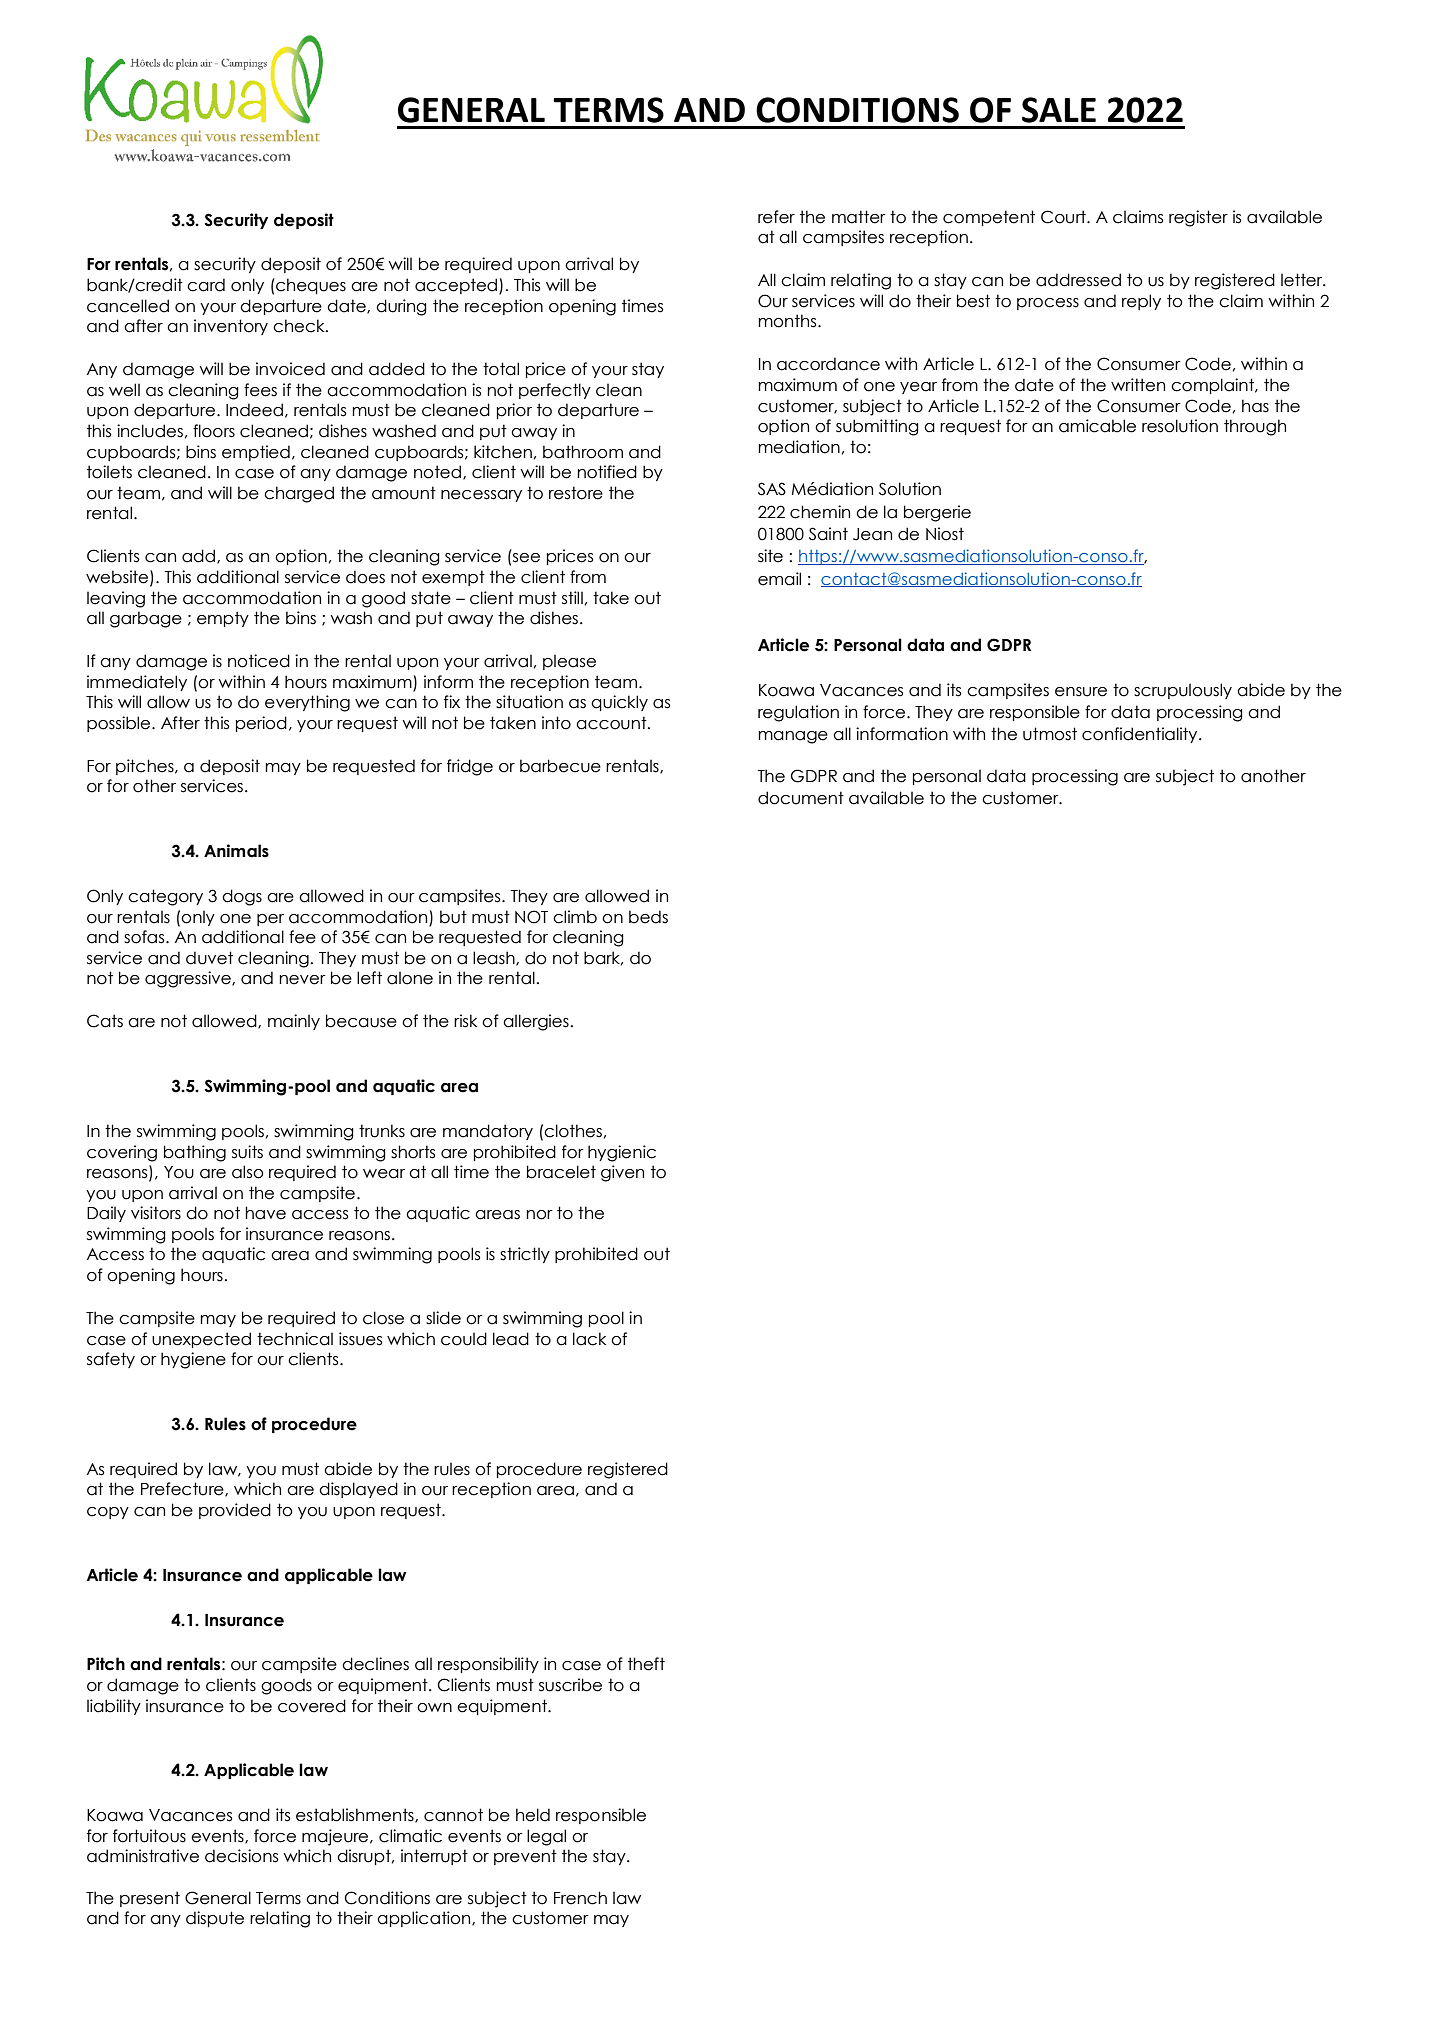 Image resolution: width=1430 pixels, height=2022 pixels. What do you see at coordinates (779, 579) in the screenshot?
I see `email` at bounding box center [779, 579].
